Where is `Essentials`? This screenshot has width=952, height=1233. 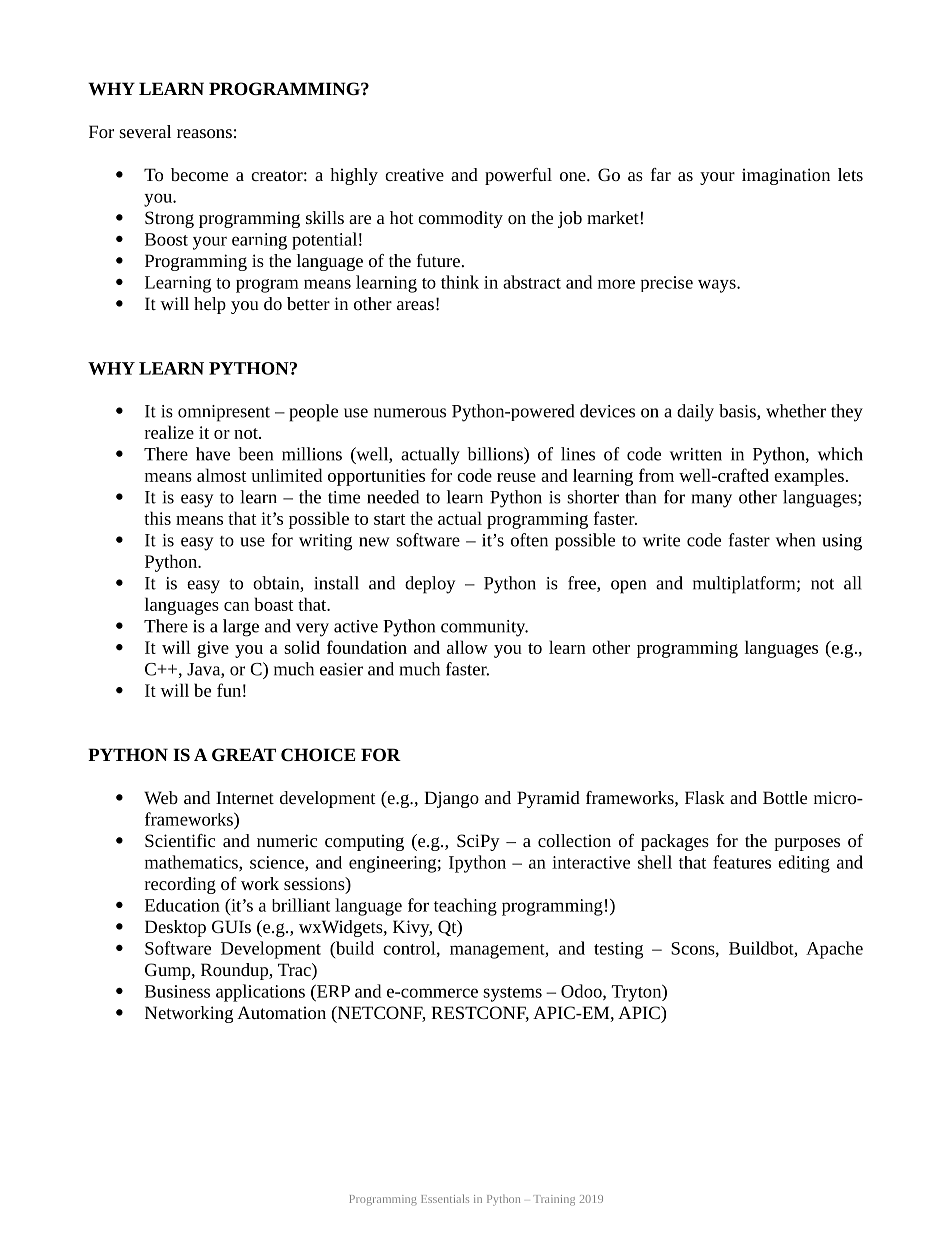 Essentials is located at coordinates (445, 1198).
